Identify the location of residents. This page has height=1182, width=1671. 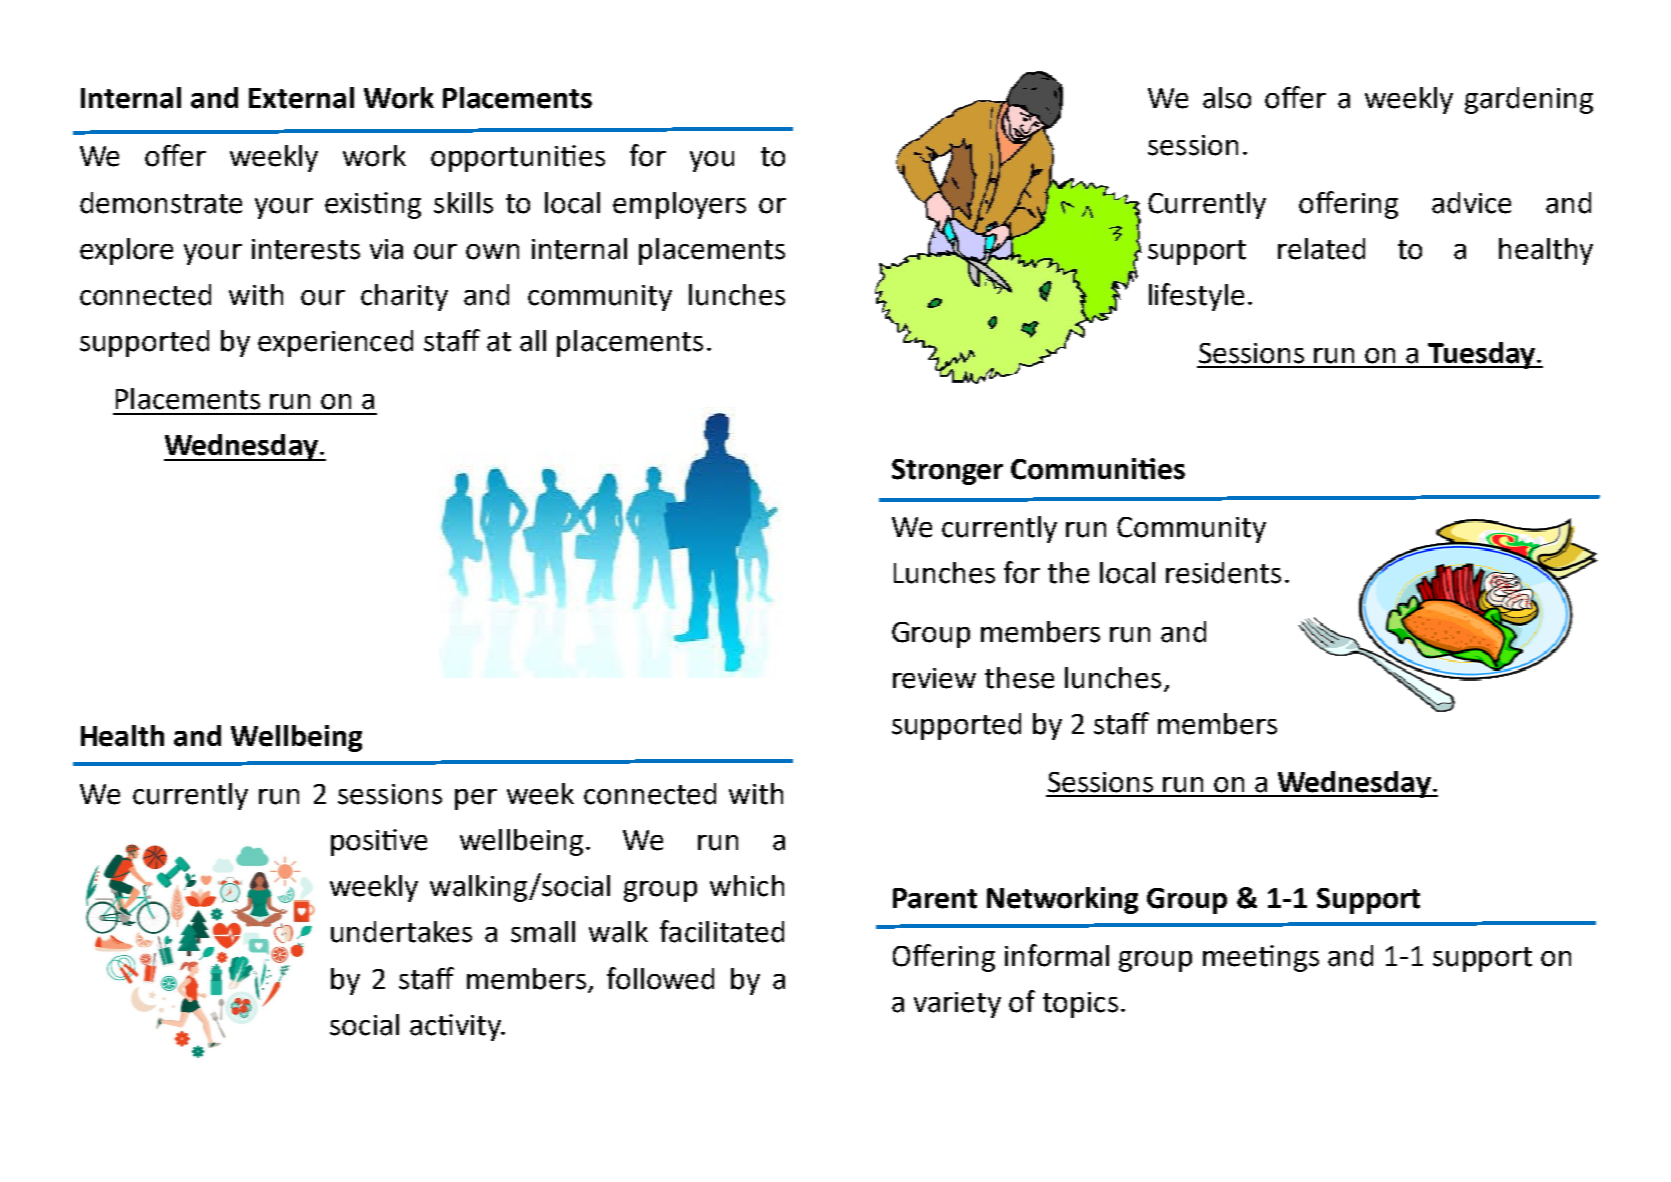
(1223, 573).
